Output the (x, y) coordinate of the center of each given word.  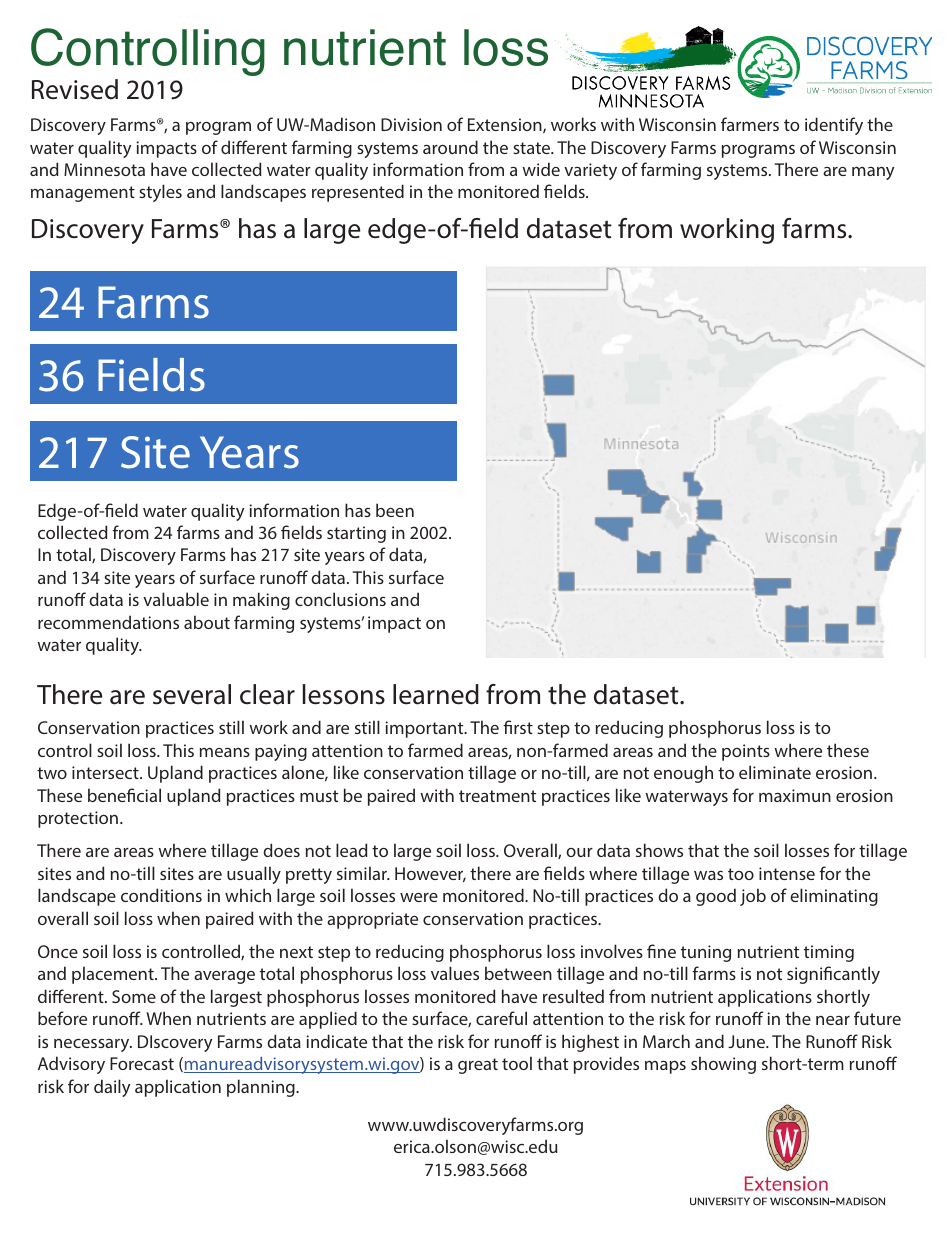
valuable (176, 599)
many (873, 173)
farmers (750, 124)
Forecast (142, 1063)
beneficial (124, 795)
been (395, 510)
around (450, 147)
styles (160, 193)
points (746, 752)
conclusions (340, 599)
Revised (75, 89)
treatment (497, 796)
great (478, 1066)
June (747, 1041)
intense (787, 873)
